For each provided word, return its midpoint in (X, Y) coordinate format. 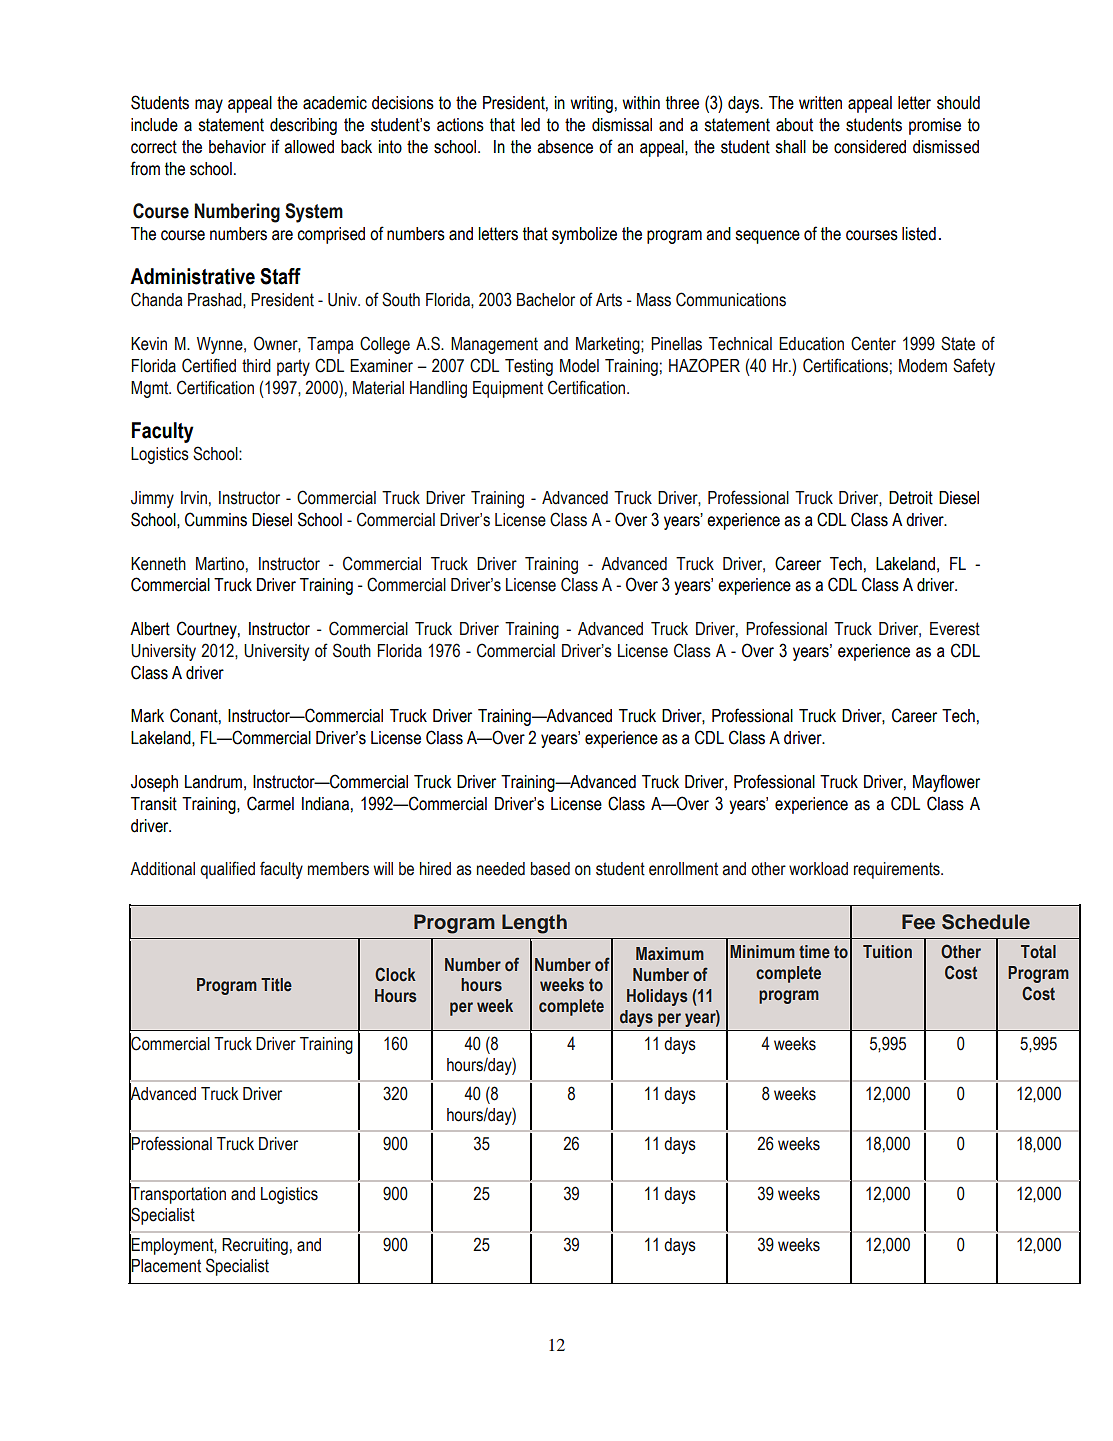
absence (565, 147)
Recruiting (255, 1246)
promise (935, 126)
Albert (150, 629)
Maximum (670, 953)
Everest (955, 629)
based (550, 869)
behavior (237, 147)
